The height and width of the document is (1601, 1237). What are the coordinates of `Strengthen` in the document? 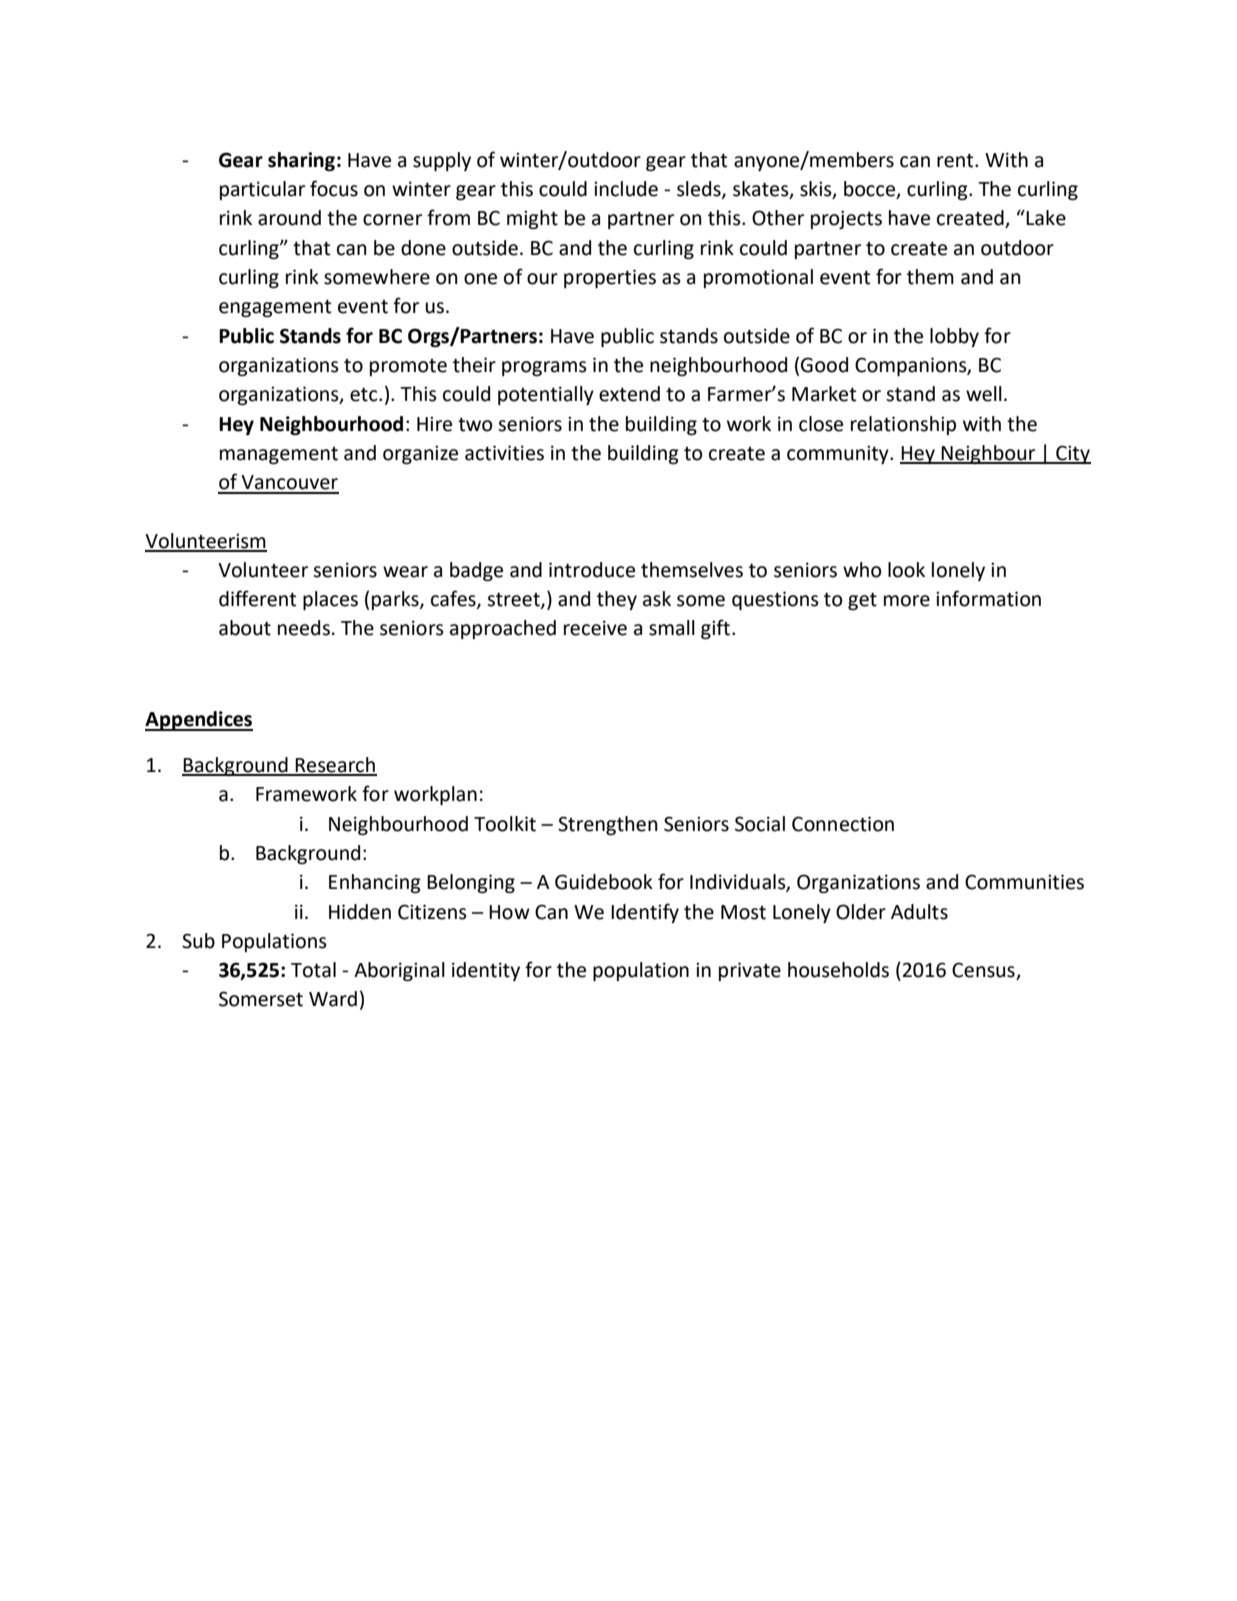 It's located at (608, 825).
